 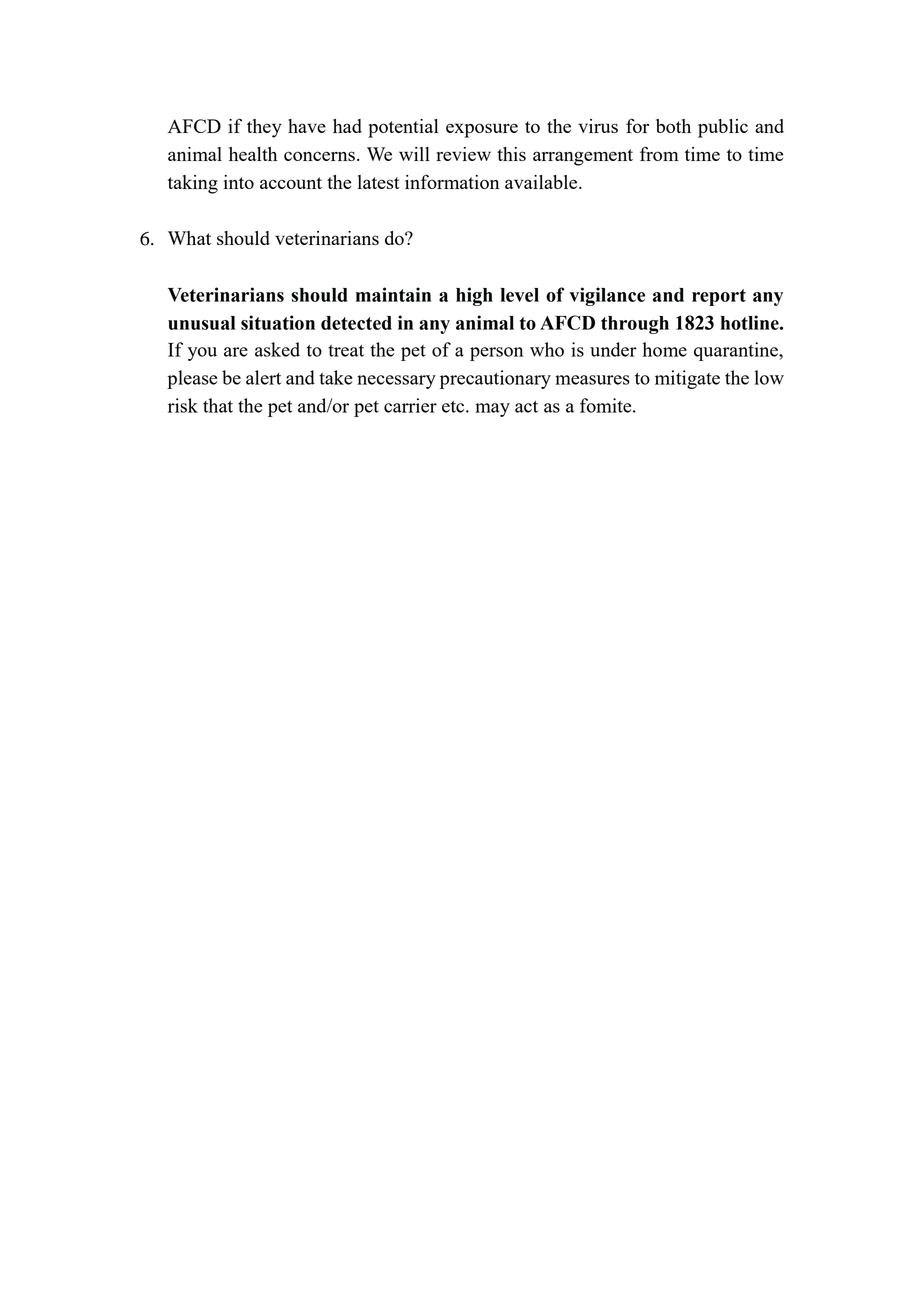 I want to click on vigilance, so click(x=607, y=296).
